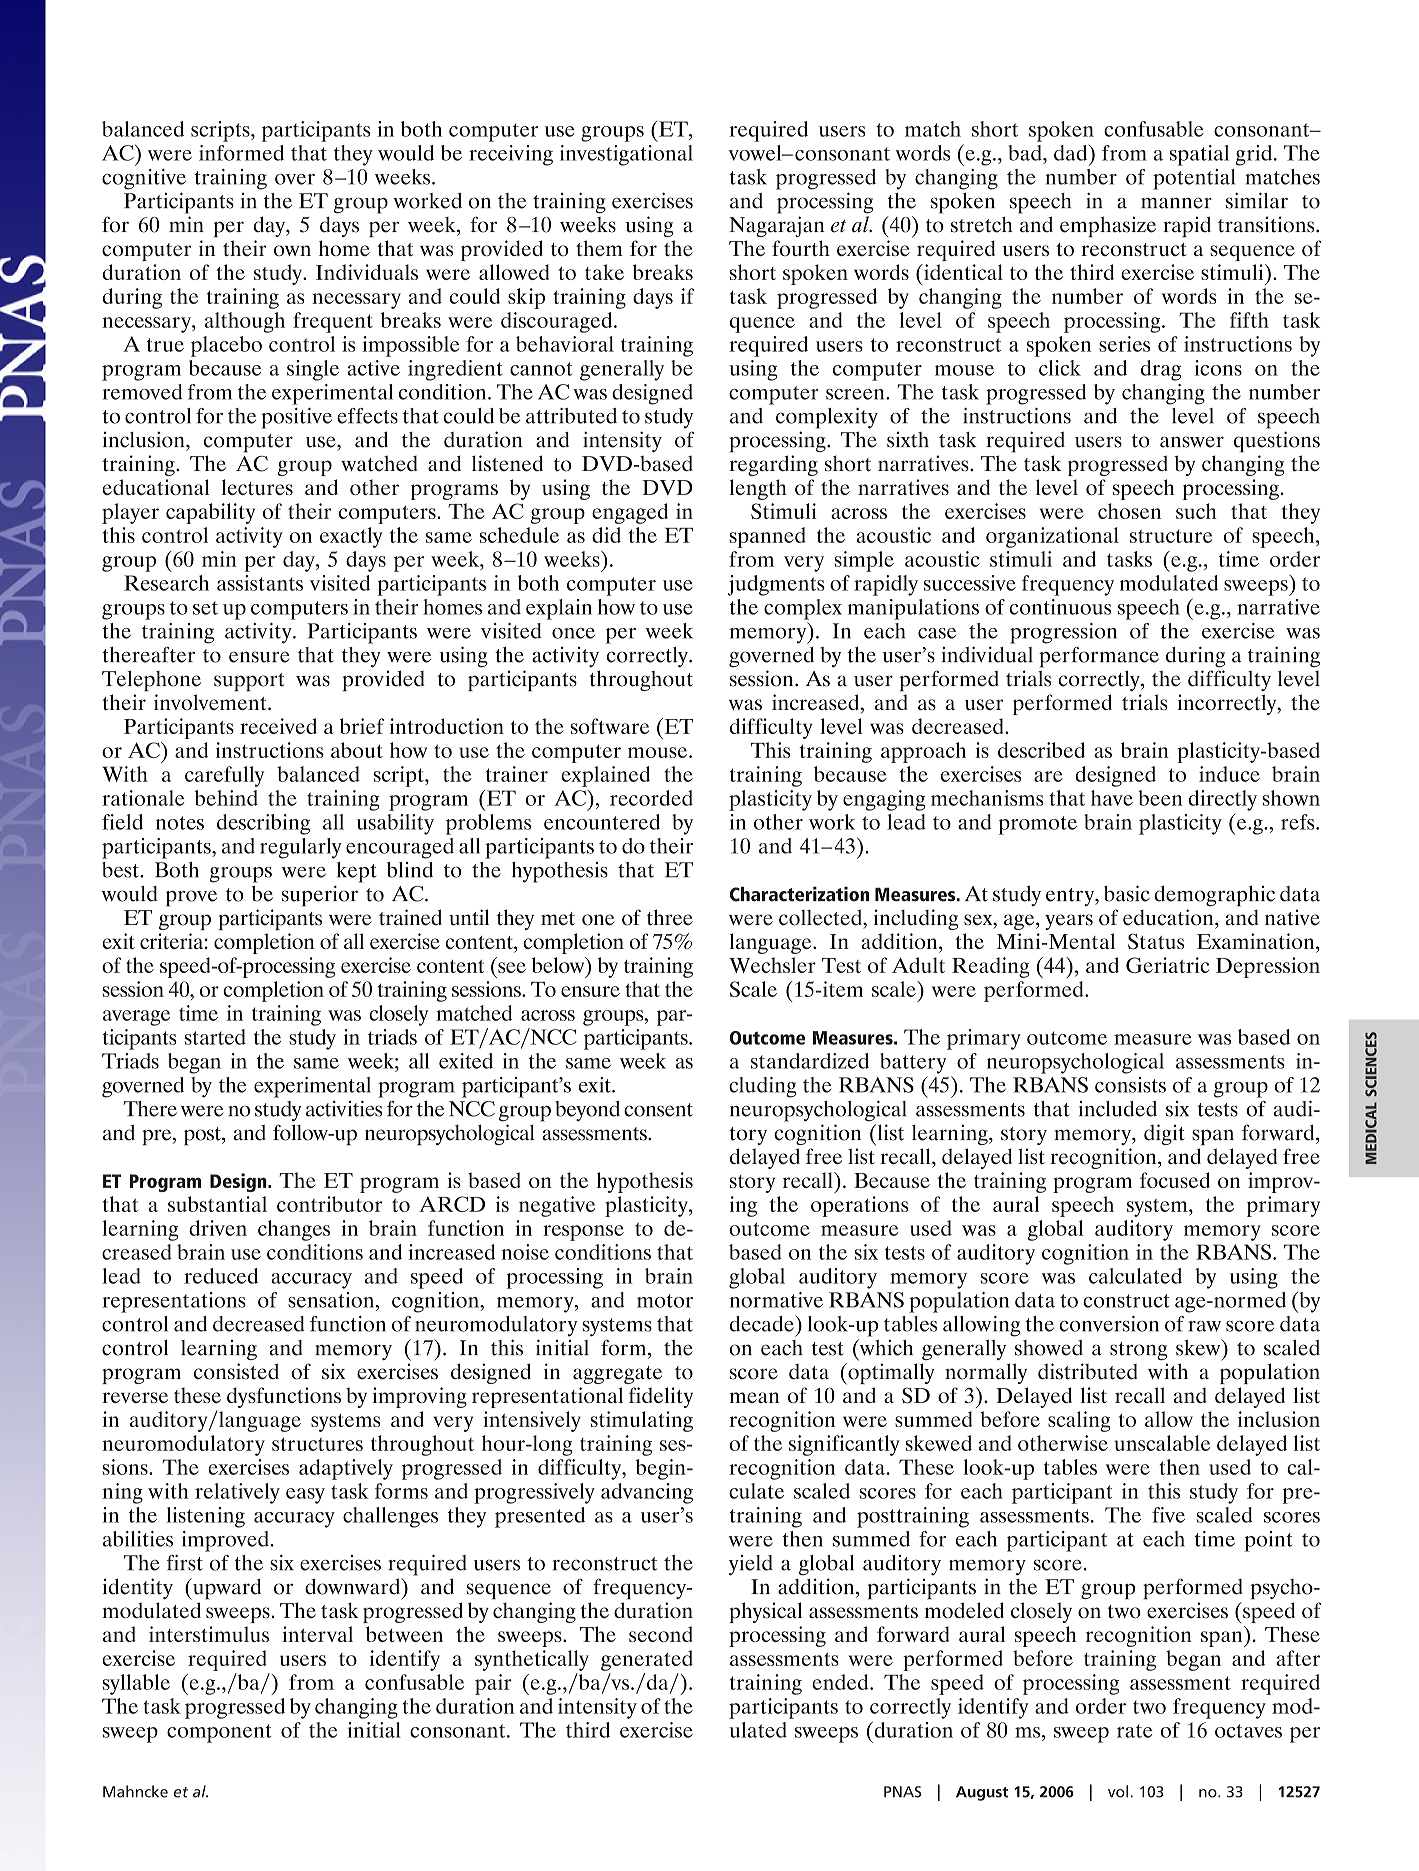 The width and height of the document is (1419, 1871). I want to click on assistants, so click(260, 583).
